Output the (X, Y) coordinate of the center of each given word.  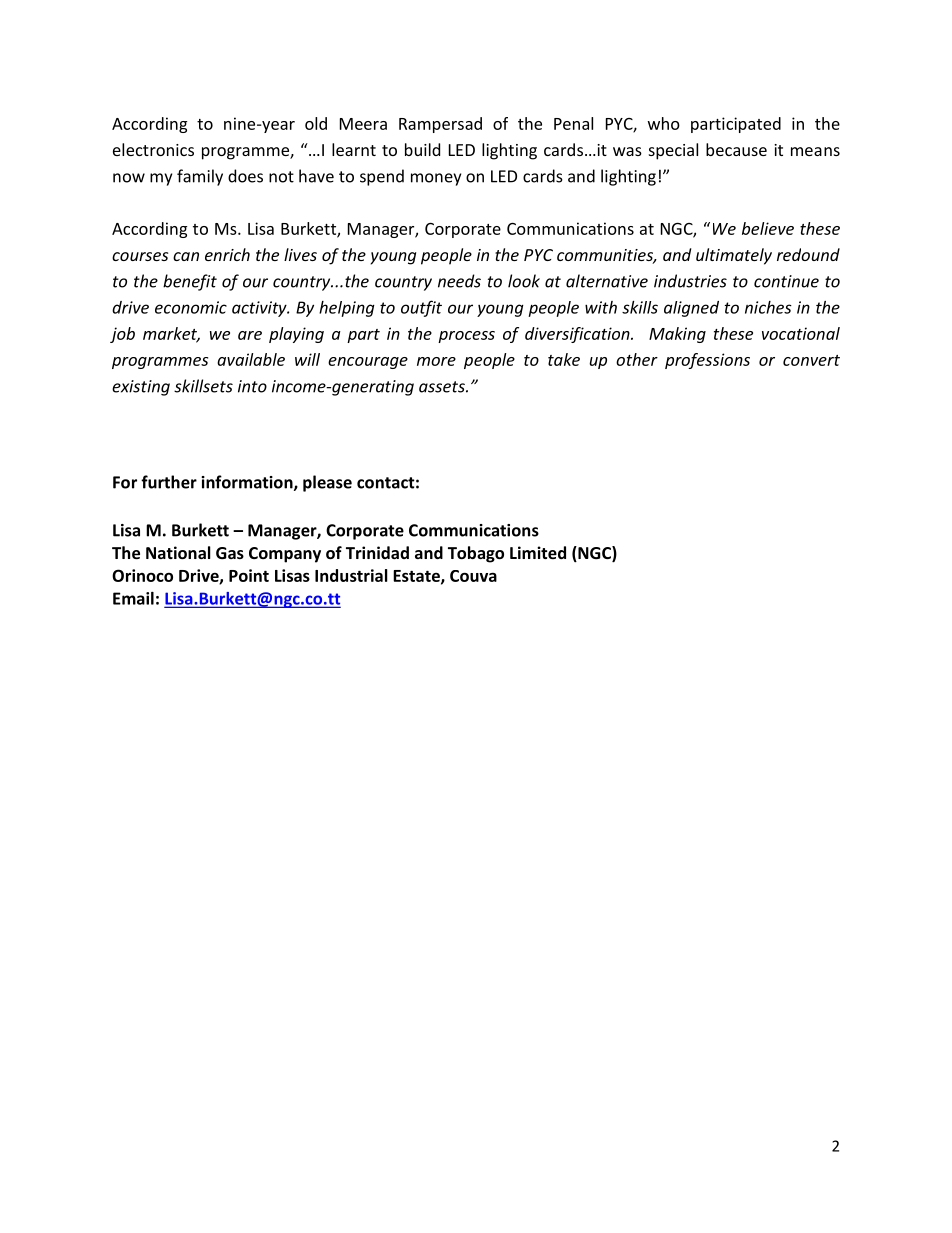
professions (707, 361)
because (736, 149)
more (436, 361)
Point (249, 575)
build (422, 149)
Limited (538, 552)
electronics (153, 149)
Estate (417, 577)
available (251, 359)
